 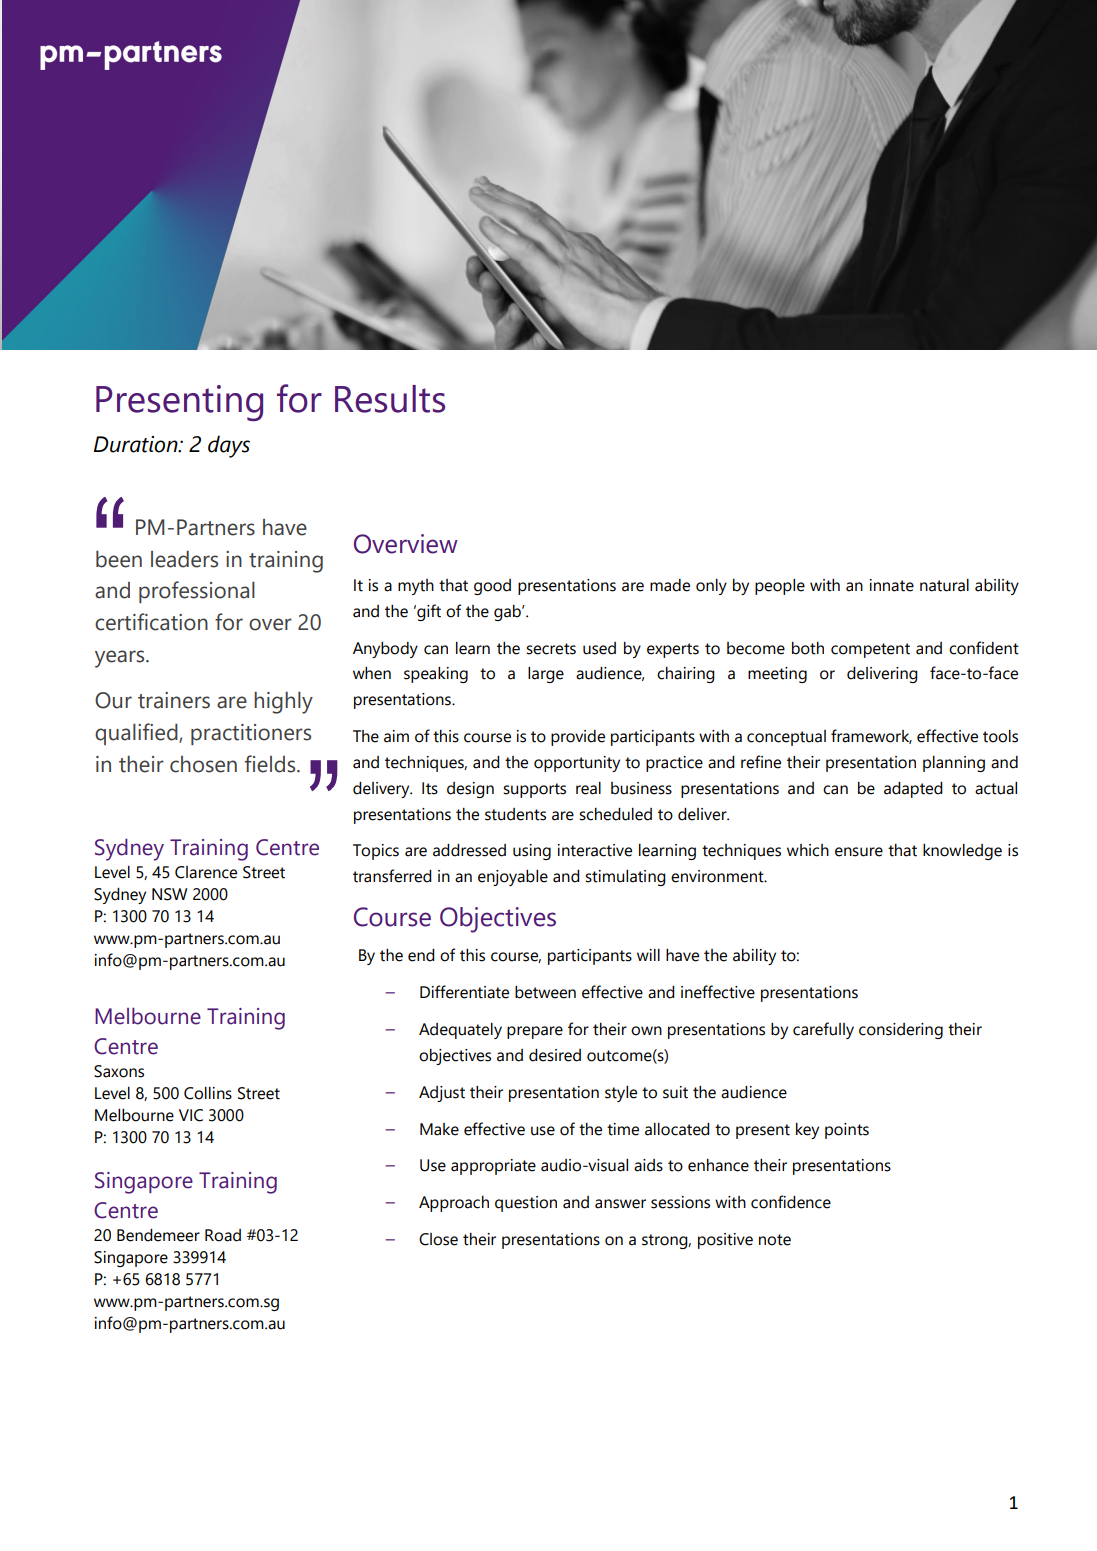 I want to click on Saxons, so click(x=119, y=1071).
